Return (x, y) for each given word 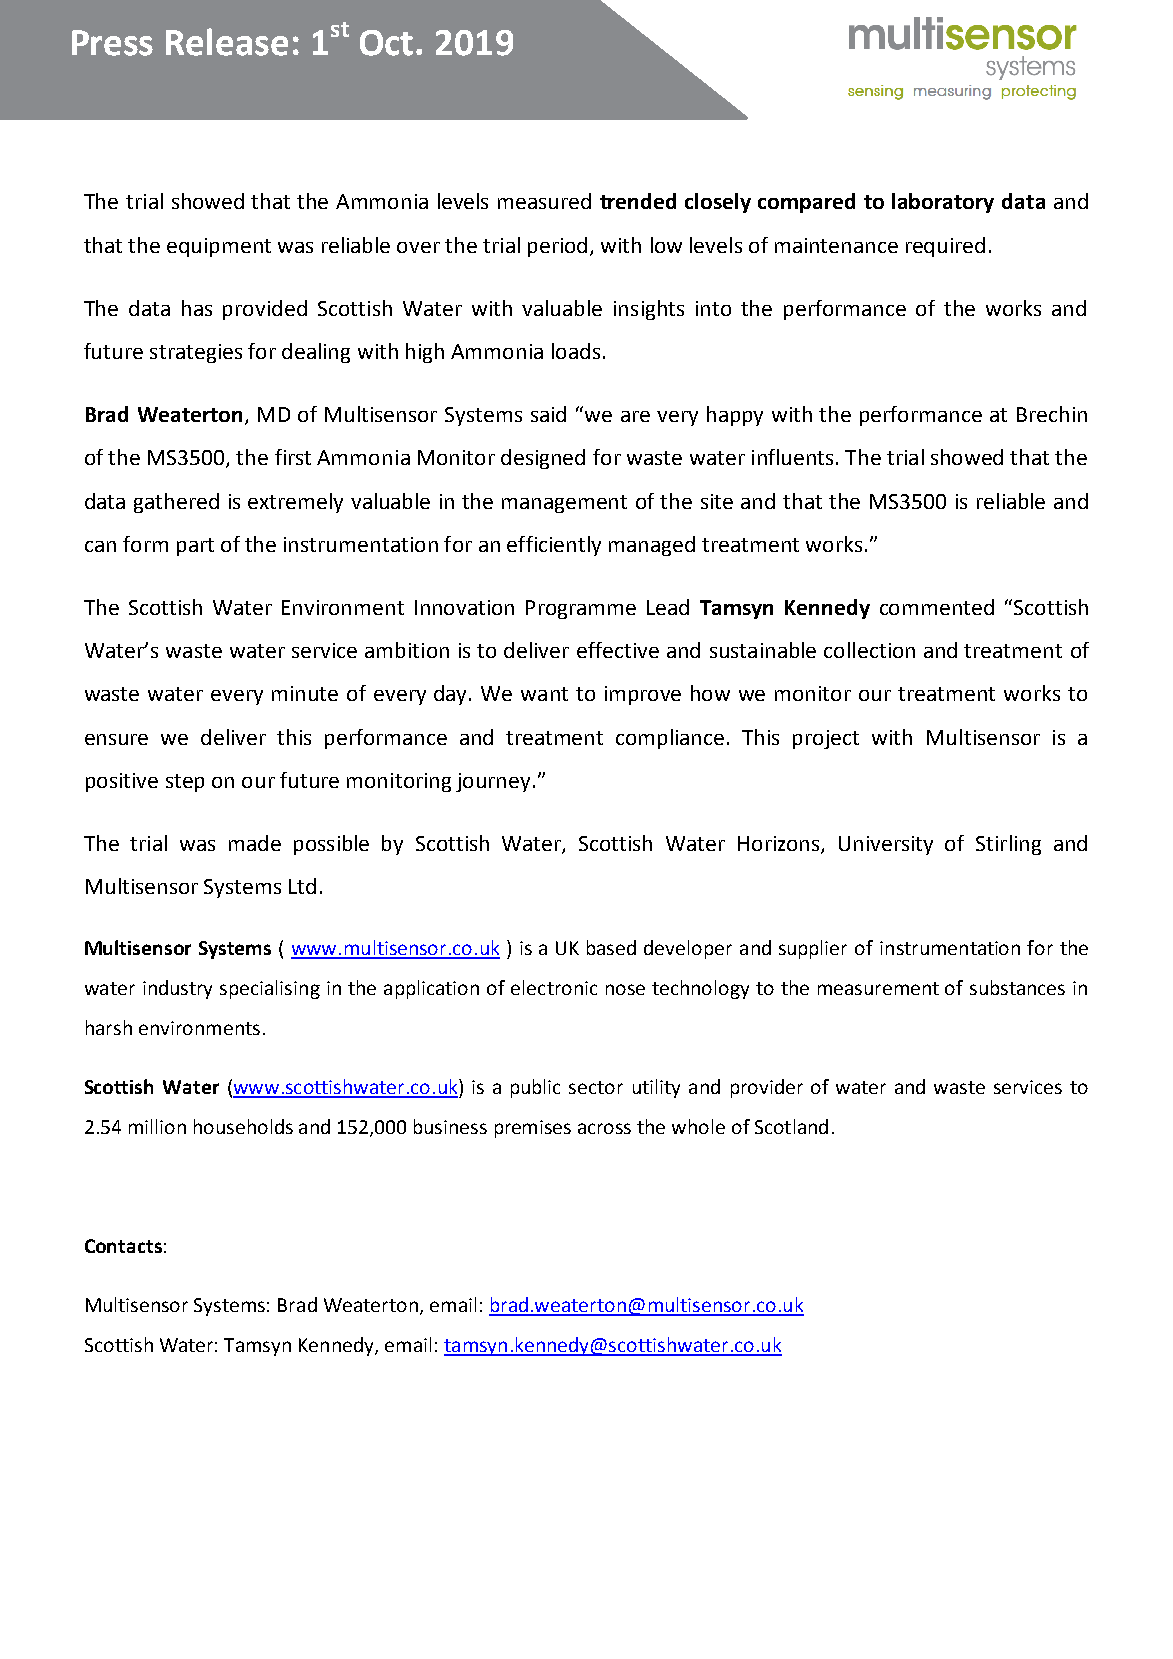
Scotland (791, 1126)
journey (493, 782)
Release (227, 42)
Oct (388, 43)
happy (735, 416)
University (886, 845)
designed (543, 459)
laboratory (943, 203)
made (255, 843)
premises (533, 1129)
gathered (176, 503)
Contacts (123, 1246)
